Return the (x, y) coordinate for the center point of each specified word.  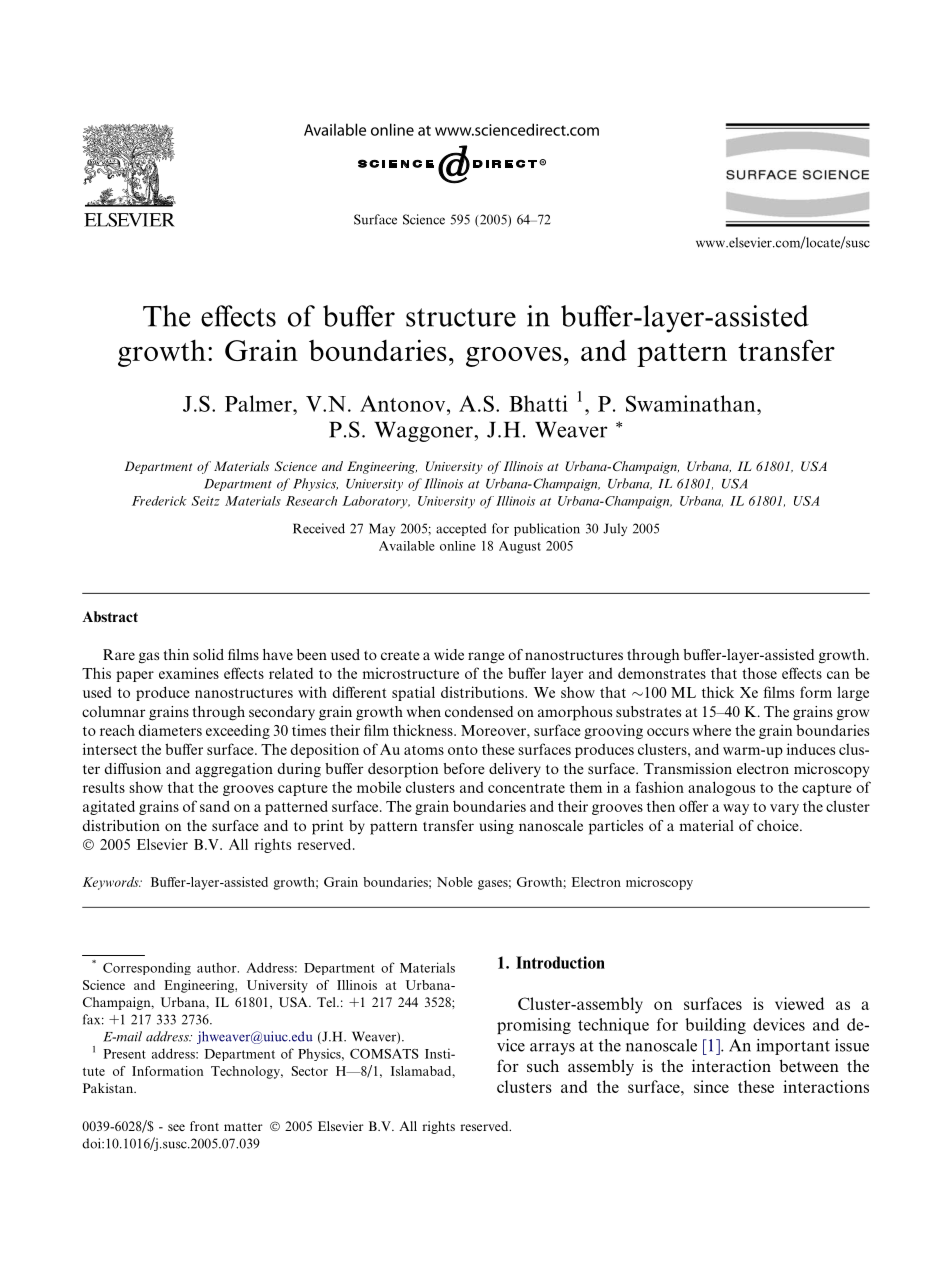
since (711, 1086)
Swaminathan (692, 403)
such (543, 1065)
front (204, 1126)
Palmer (259, 403)
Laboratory (376, 502)
